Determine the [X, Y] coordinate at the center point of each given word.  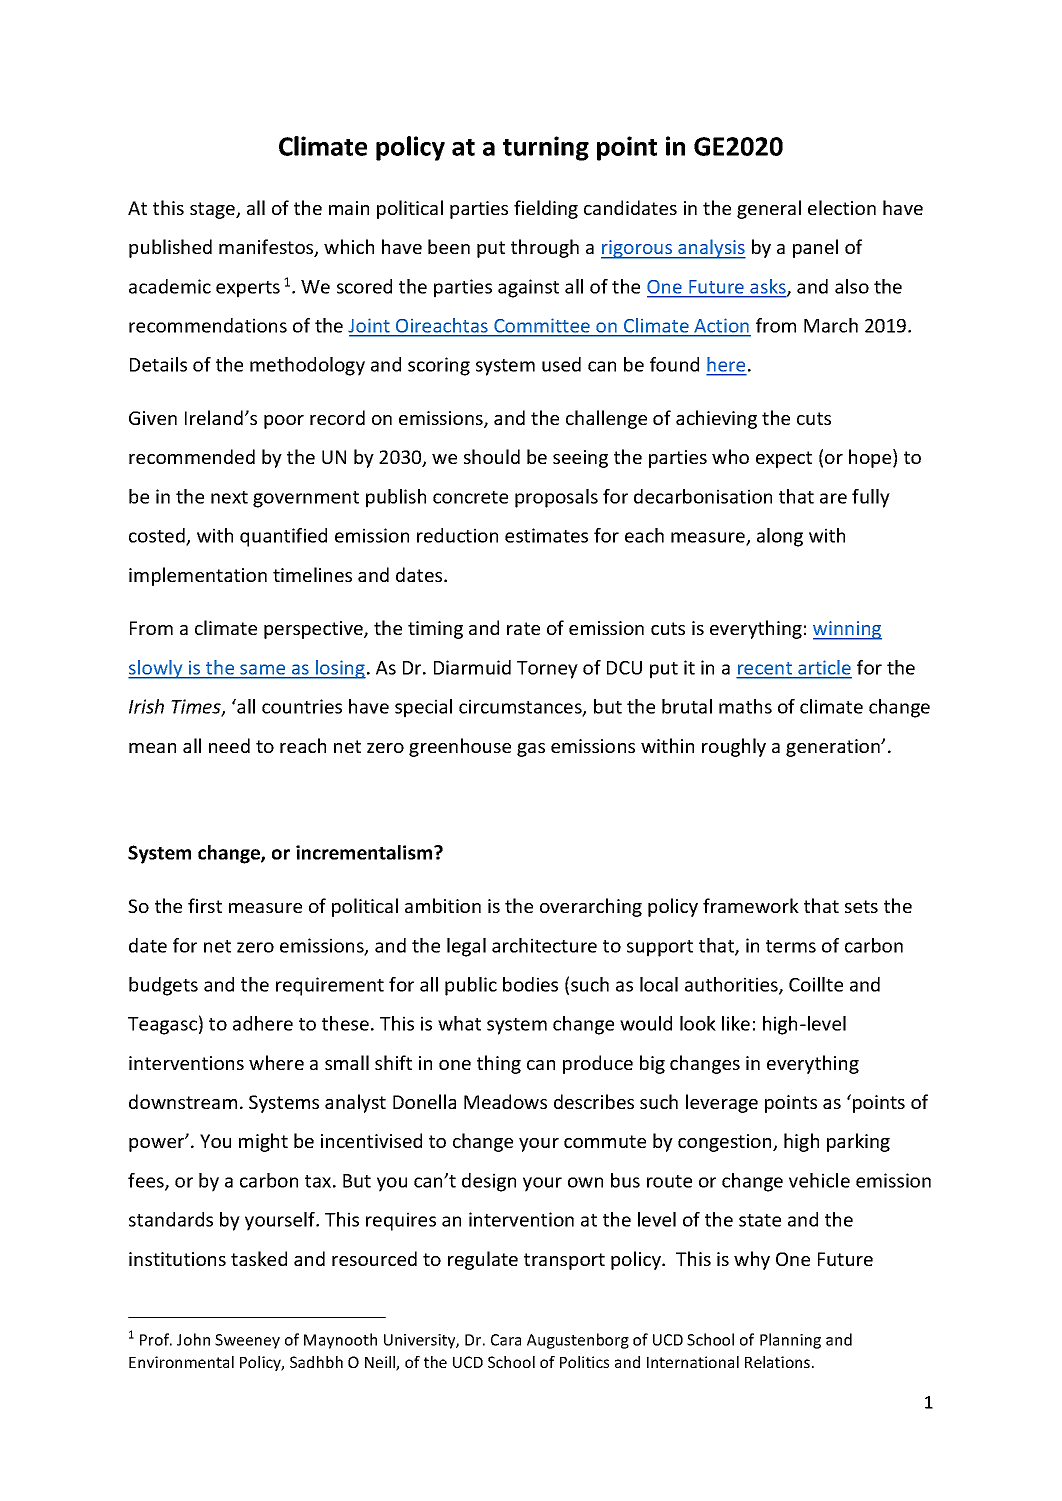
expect [784, 459]
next [229, 497]
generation [834, 748]
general [769, 209]
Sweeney [247, 1341]
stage [213, 210]
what [459, 1023]
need [229, 745]
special [423, 708]
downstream [183, 1101]
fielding [546, 209]
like [736, 1023]
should [492, 456]
